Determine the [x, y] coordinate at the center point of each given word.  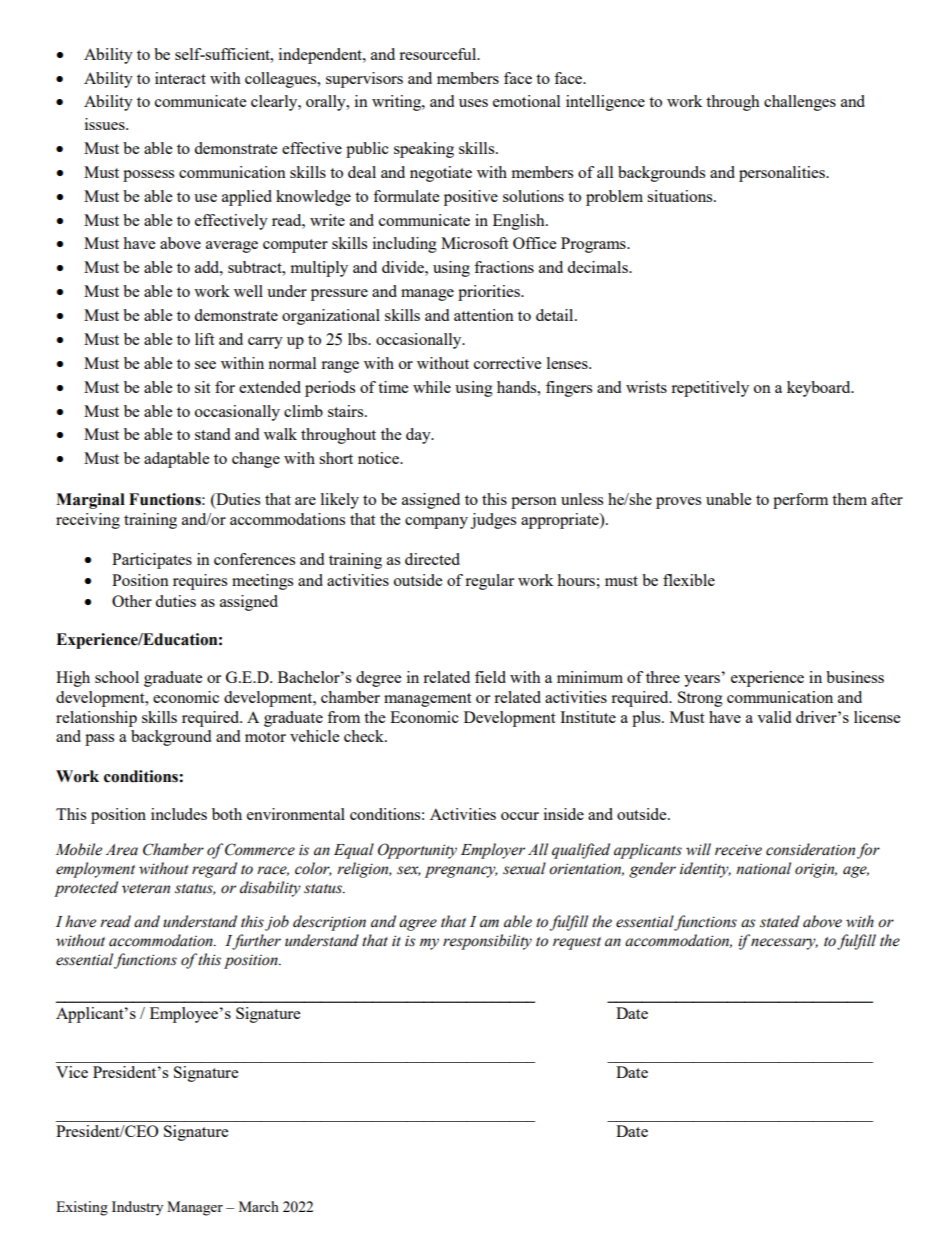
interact [180, 78]
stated [780, 921]
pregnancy [461, 872]
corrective [507, 363]
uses [473, 103]
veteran [146, 889]
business [855, 677]
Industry [137, 1208]
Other [132, 601]
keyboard [820, 389]
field [490, 677]
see [205, 365]
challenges [800, 103]
